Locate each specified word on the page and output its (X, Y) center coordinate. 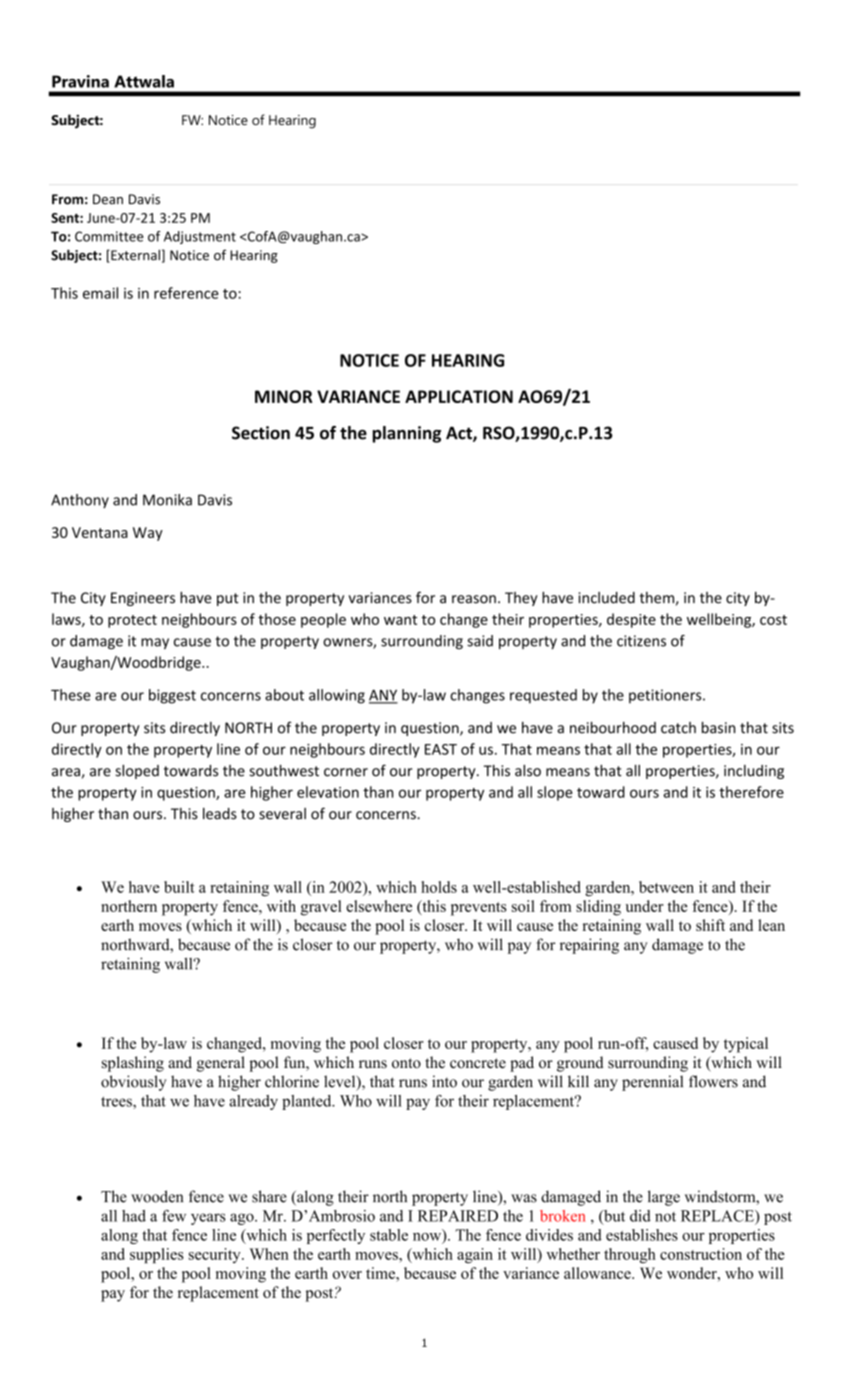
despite (631, 620)
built (179, 887)
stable (389, 1235)
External (134, 256)
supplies (157, 1255)
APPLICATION (459, 396)
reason (474, 599)
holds (439, 887)
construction (701, 1254)
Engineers (143, 599)
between (666, 887)
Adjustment (200, 237)
